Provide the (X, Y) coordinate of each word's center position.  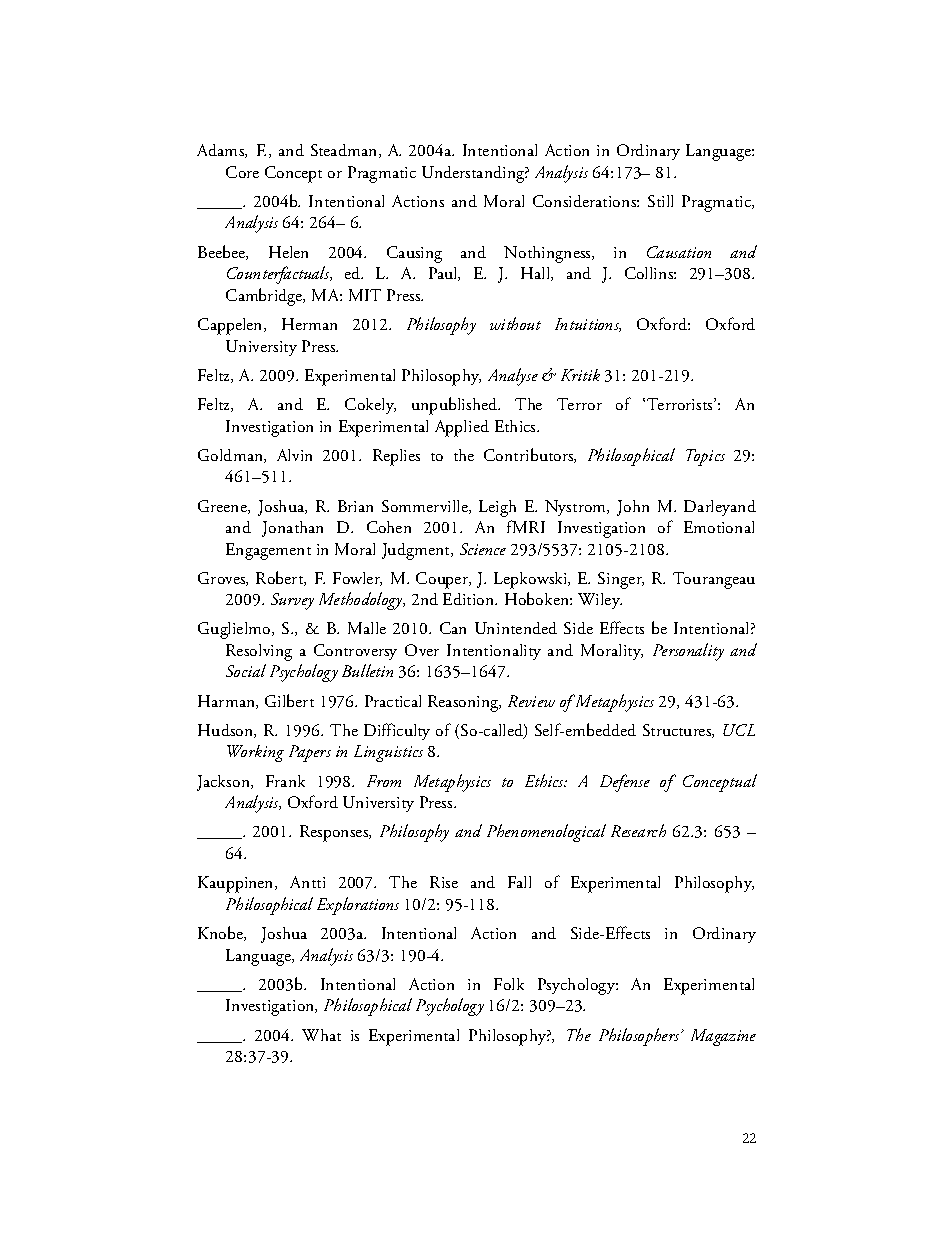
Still (660, 201)
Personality (688, 652)
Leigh (497, 508)
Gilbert (289, 700)
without (515, 323)
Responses (335, 833)
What (321, 1035)
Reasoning (464, 703)
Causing (414, 254)
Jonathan (292, 529)
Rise (444, 882)
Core (242, 172)
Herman (309, 324)
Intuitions (588, 325)
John (633, 508)
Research (638, 830)
